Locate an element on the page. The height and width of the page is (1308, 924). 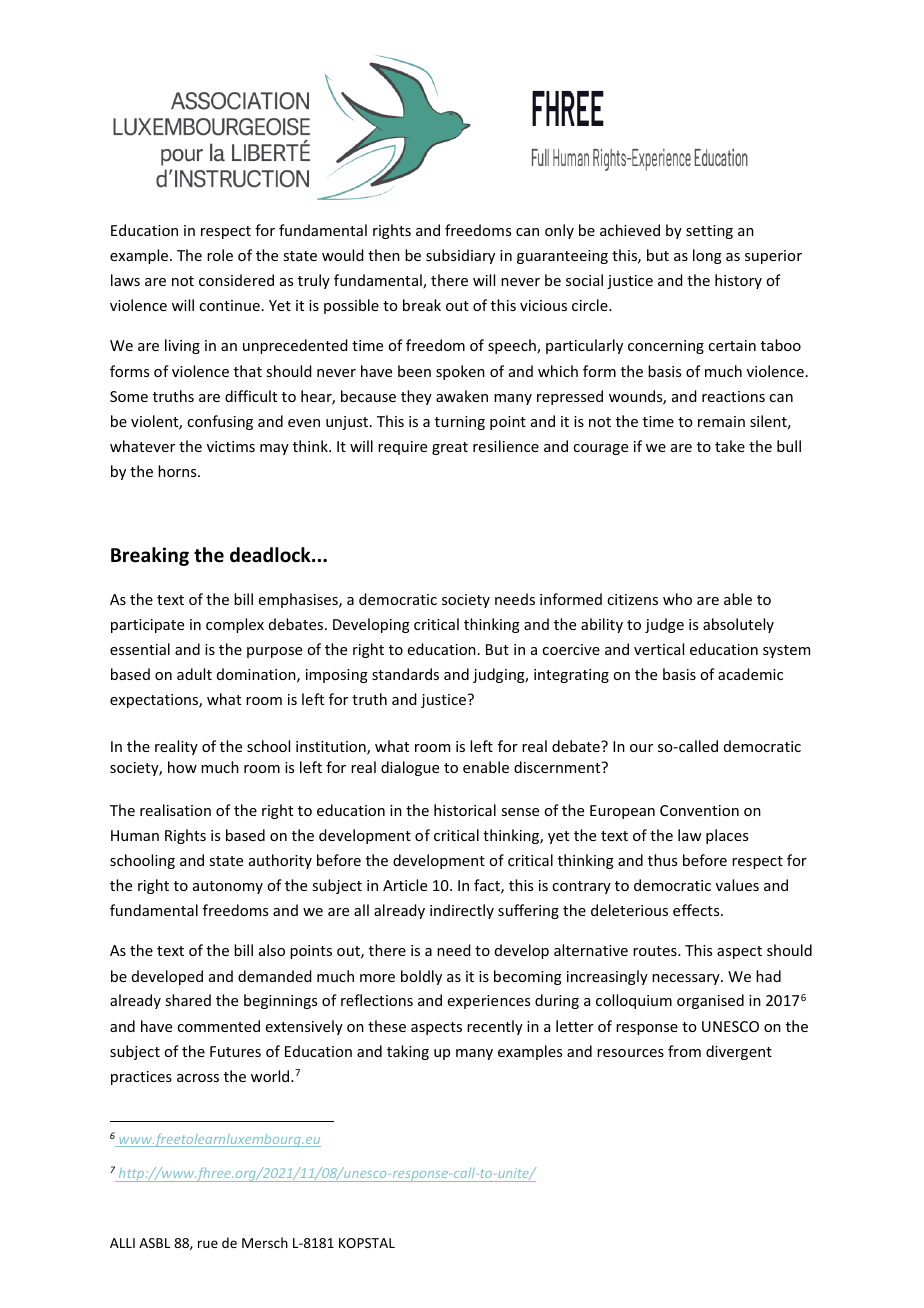
organised is located at coordinates (710, 1001).
